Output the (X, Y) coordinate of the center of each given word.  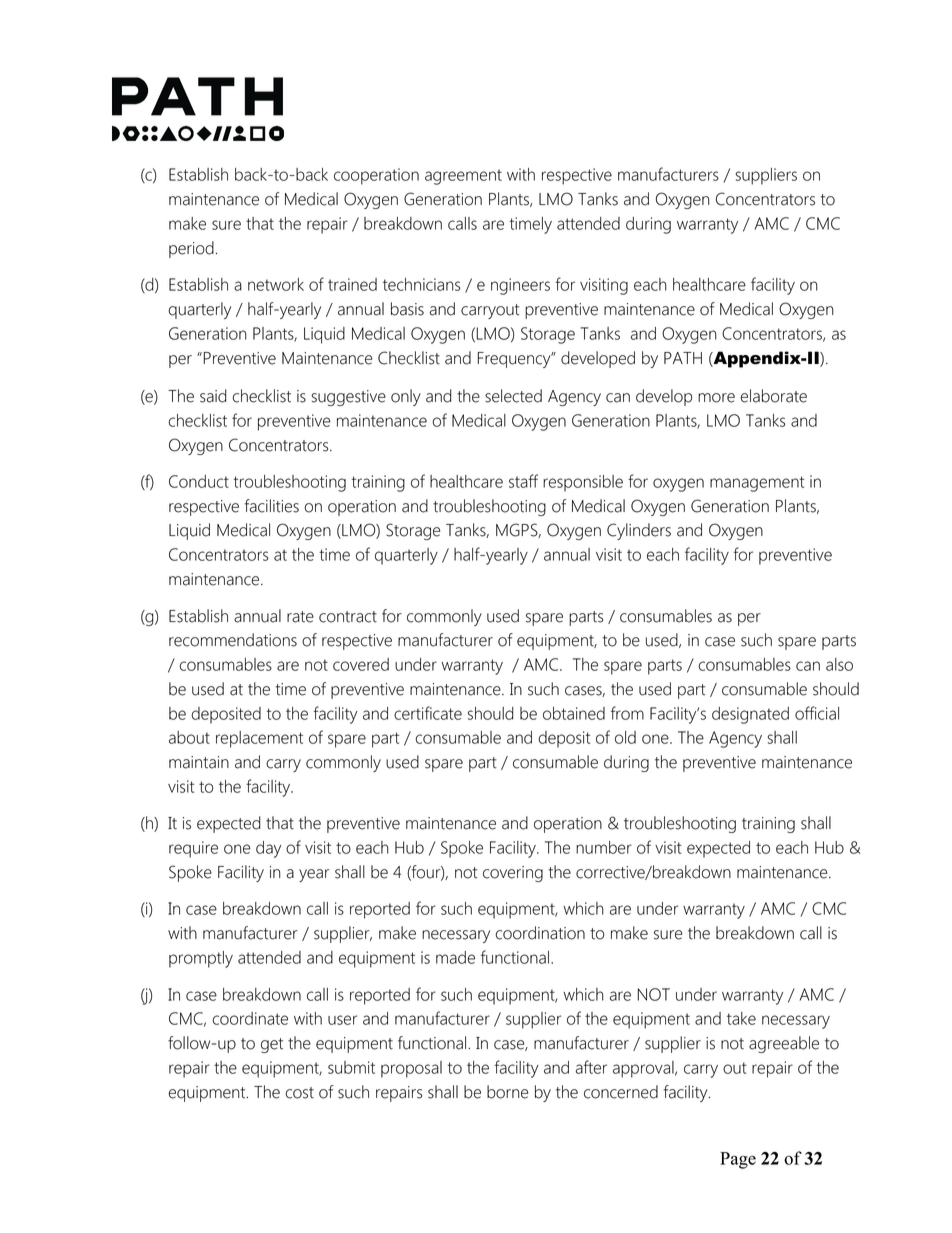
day (268, 849)
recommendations (233, 640)
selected (513, 396)
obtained (574, 713)
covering (513, 874)
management (757, 484)
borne (507, 1092)
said (213, 396)
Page (738, 1160)
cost (299, 1093)
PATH (683, 358)
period (191, 249)
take (741, 1018)
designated (750, 715)
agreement (463, 177)
